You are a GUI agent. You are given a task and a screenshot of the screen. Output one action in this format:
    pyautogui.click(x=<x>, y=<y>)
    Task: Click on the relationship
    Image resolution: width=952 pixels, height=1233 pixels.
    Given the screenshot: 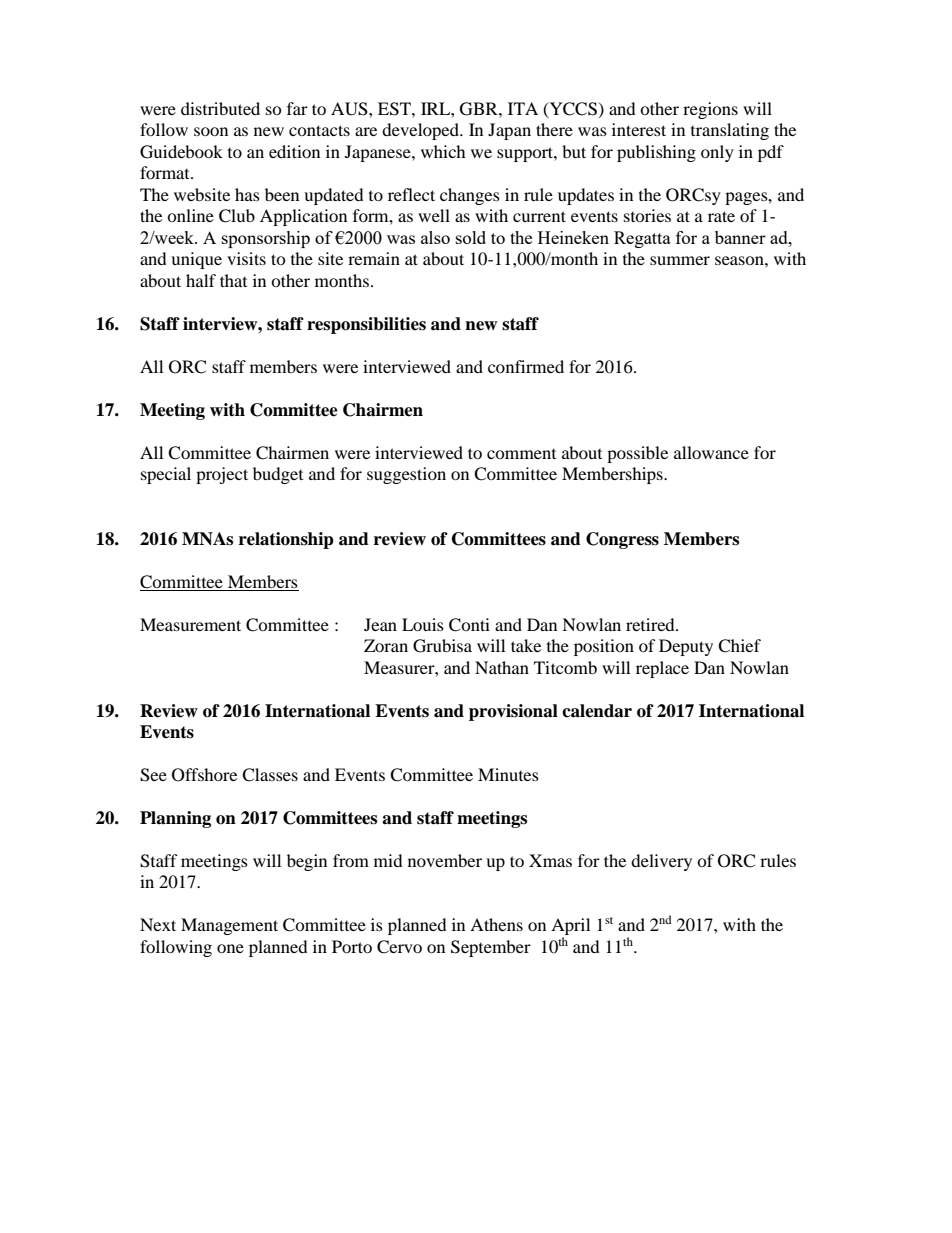 What is the action you would take?
    pyautogui.click(x=286, y=540)
